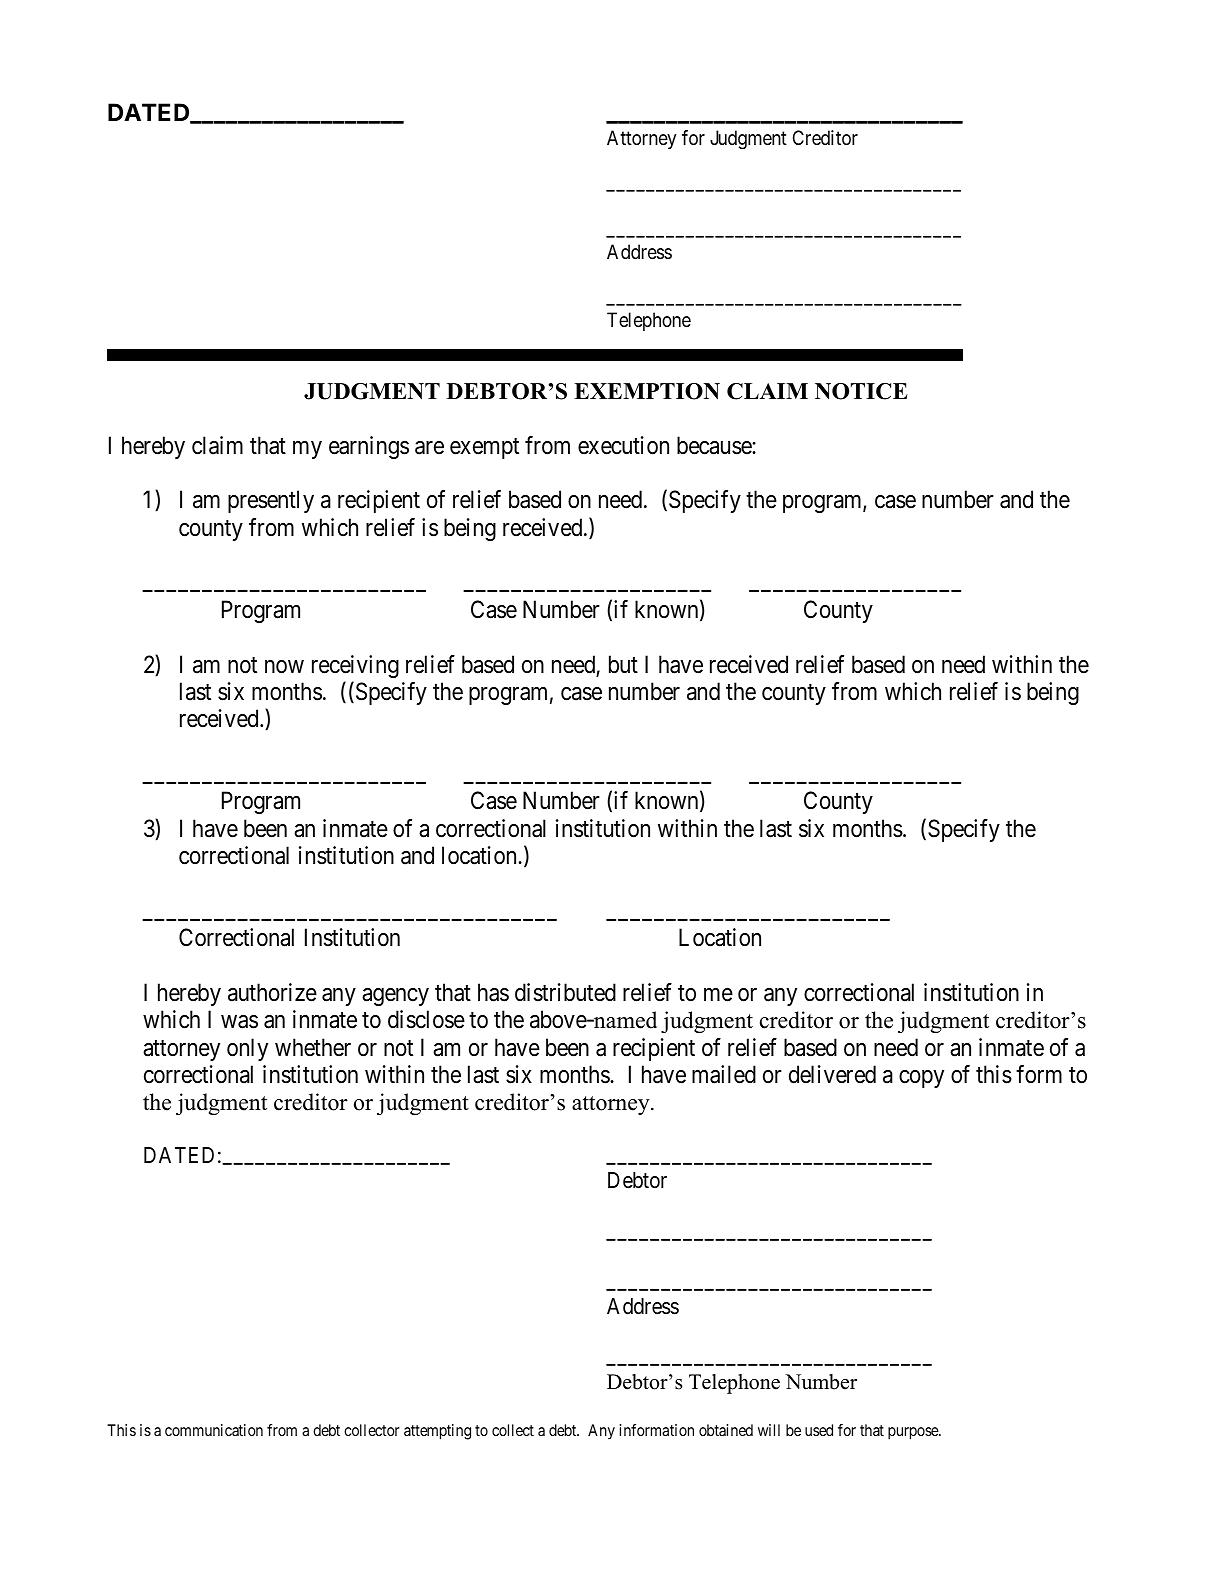 The height and width of the image is (1570, 1213). Describe the element at coordinates (437, 1432) in the image. I see `attempting` at that location.
